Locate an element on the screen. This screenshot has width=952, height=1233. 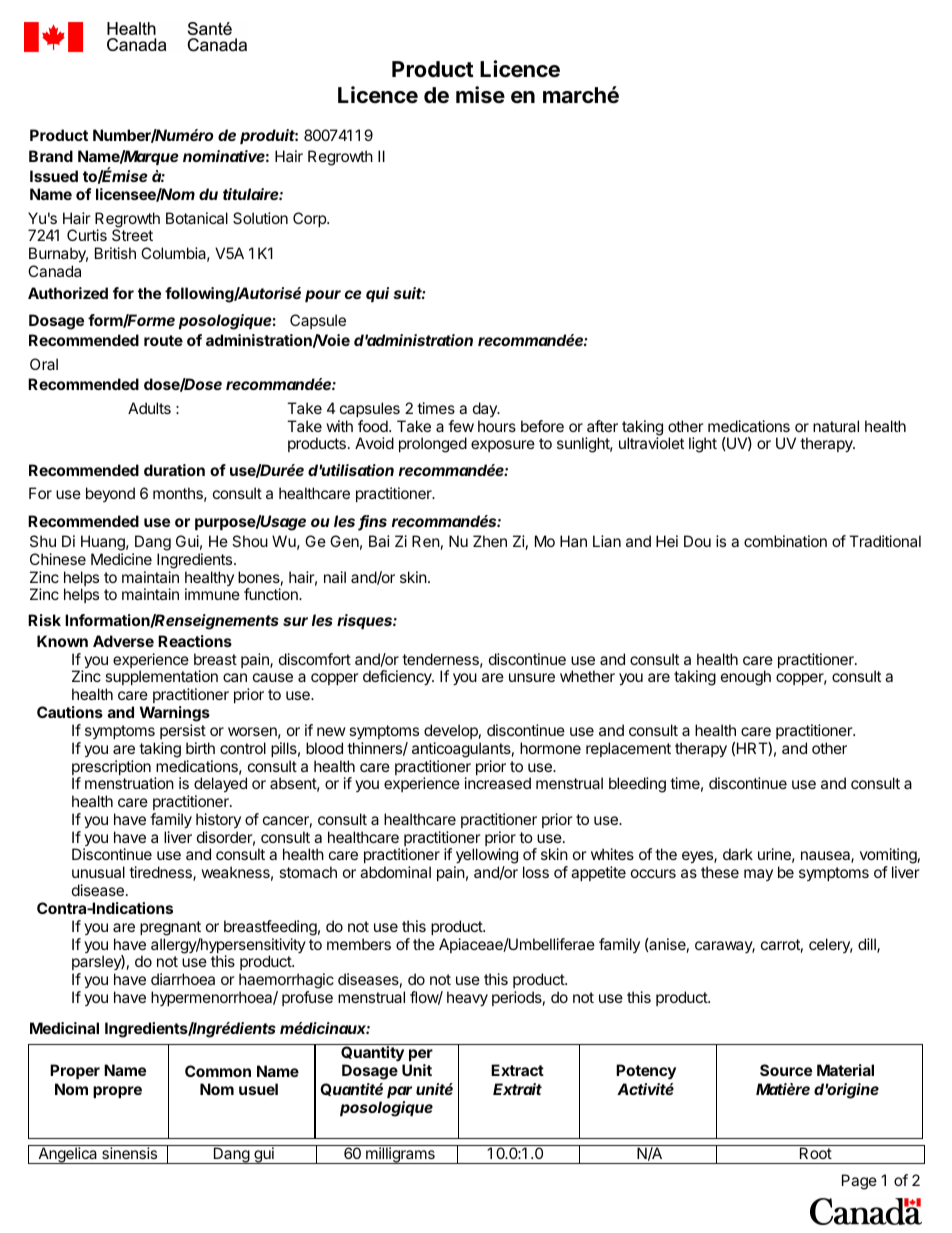
enough is located at coordinates (746, 678).
